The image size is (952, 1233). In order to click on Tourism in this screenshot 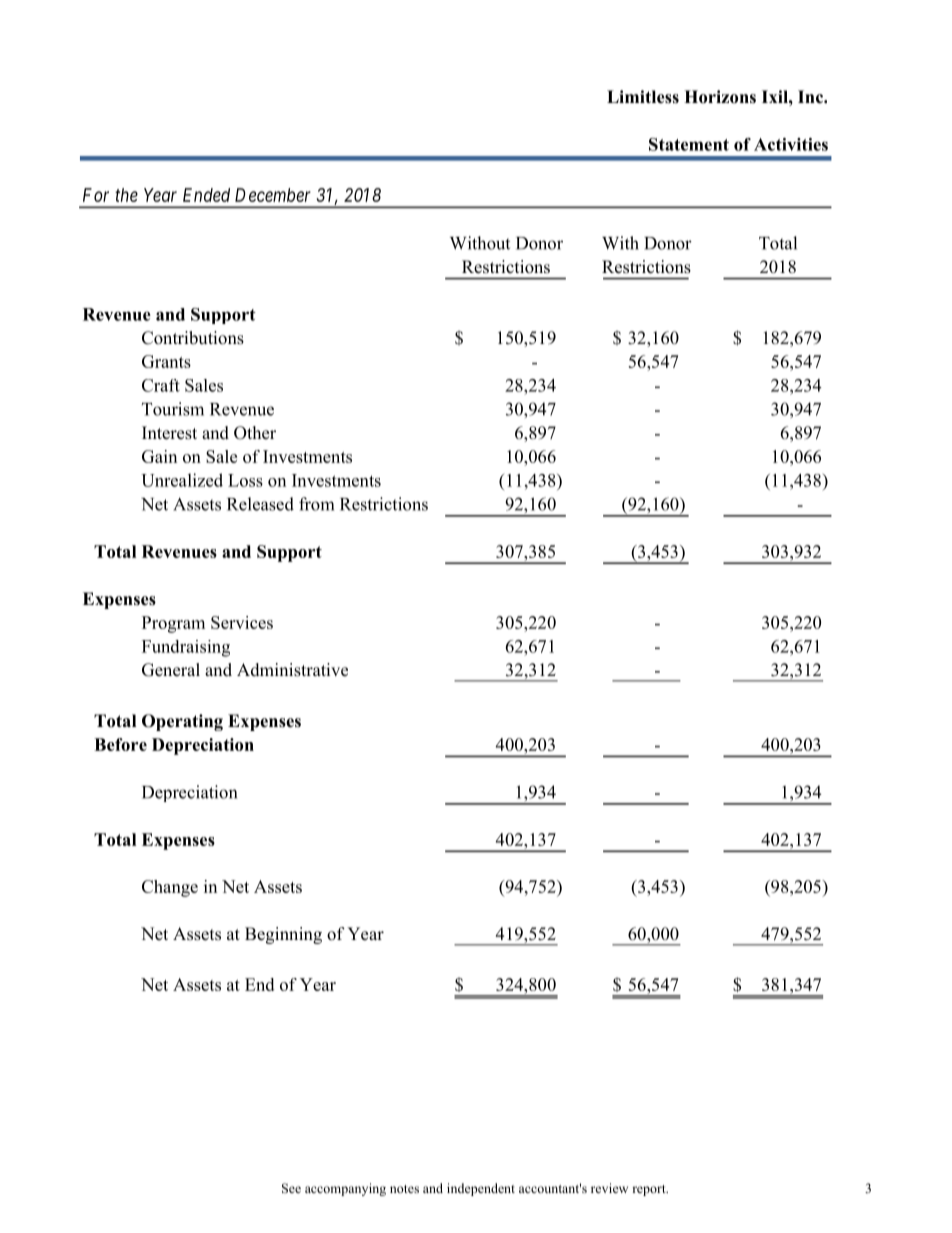, I will do `click(173, 409)`.
